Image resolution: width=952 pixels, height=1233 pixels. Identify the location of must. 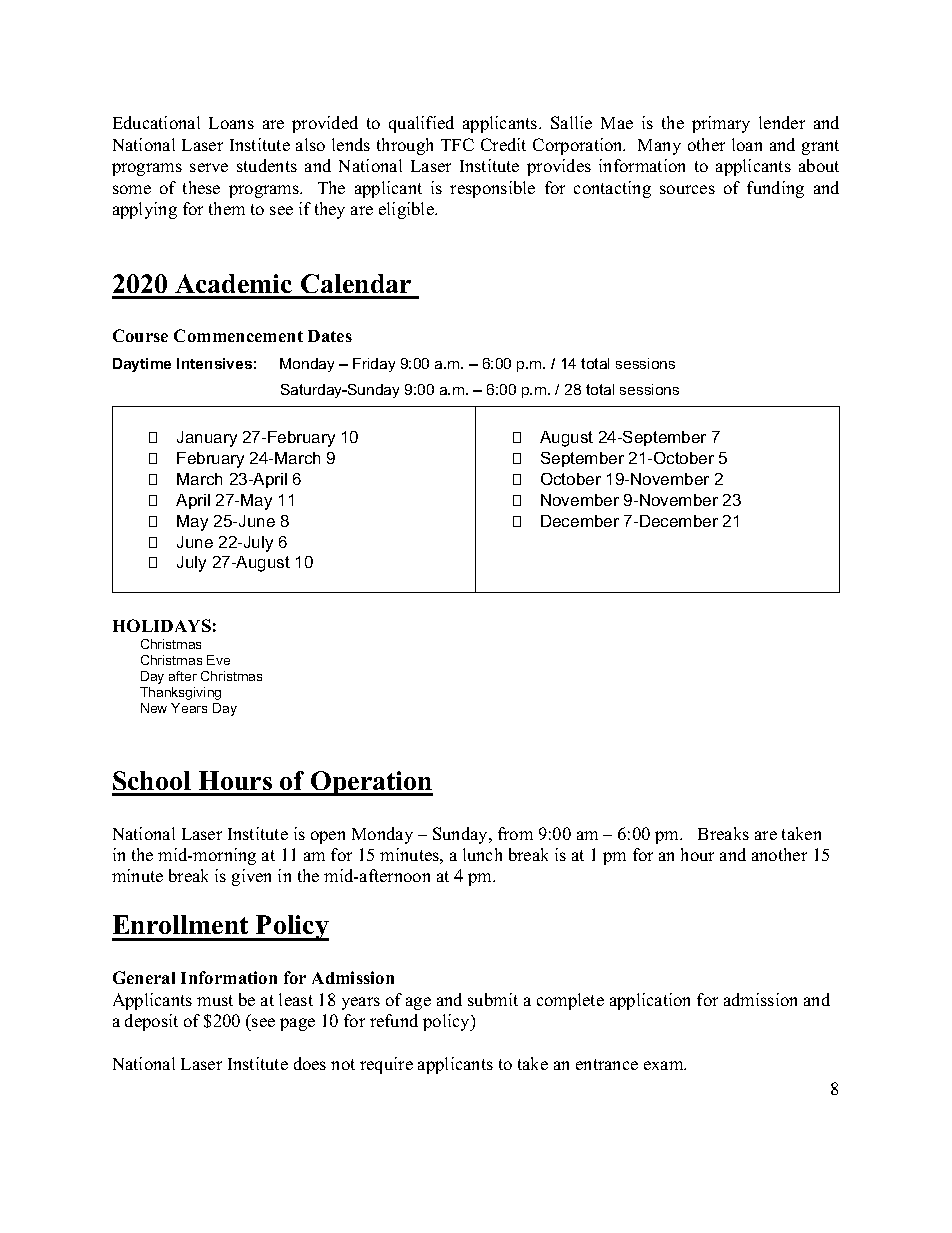
(215, 1000).
